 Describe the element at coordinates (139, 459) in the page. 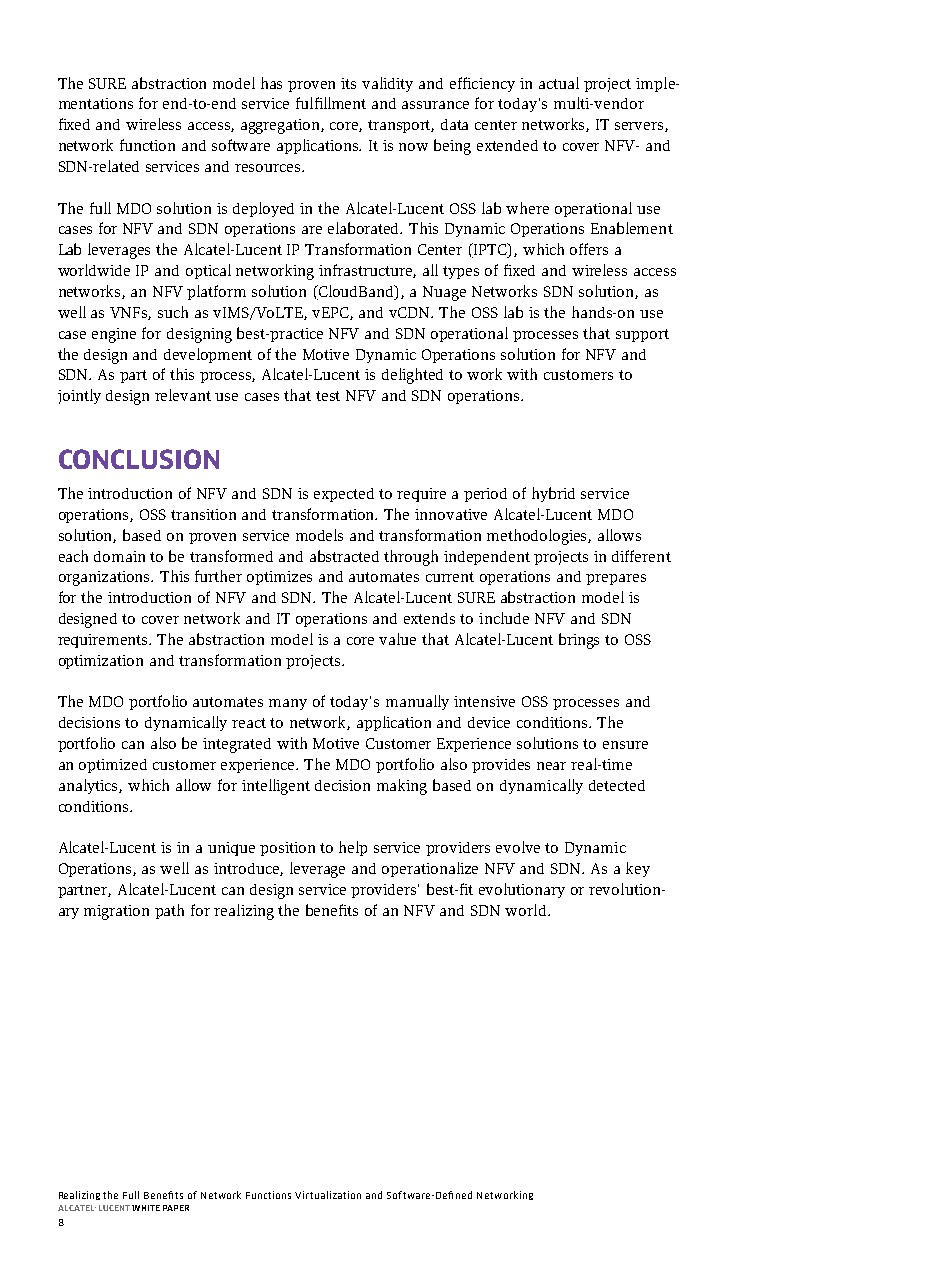

I see `CONCLUSION` at that location.
